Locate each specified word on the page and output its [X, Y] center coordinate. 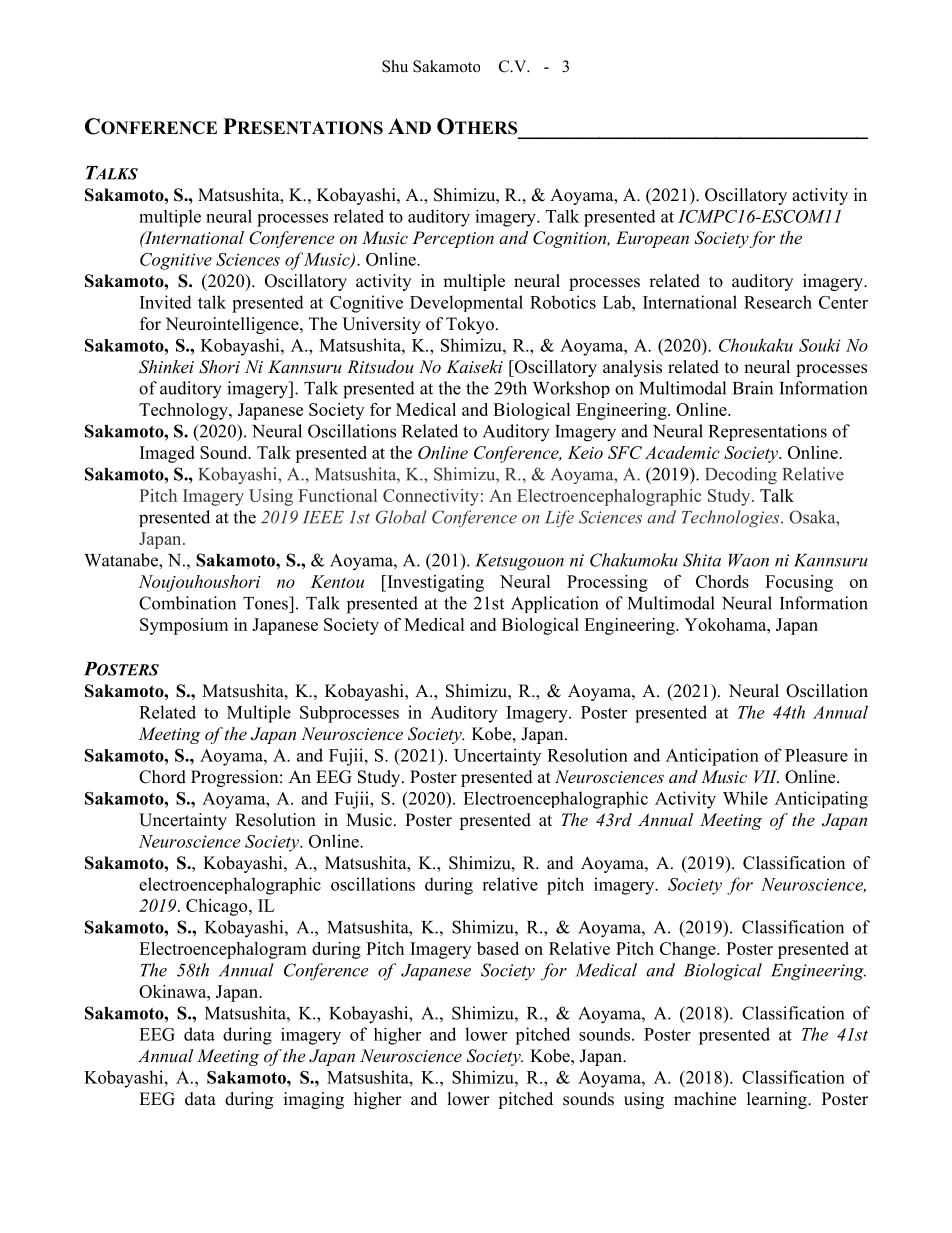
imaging [314, 1100]
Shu [395, 66]
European [652, 239]
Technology [184, 411]
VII [766, 776]
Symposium [184, 626]
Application [554, 604]
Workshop [571, 389]
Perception [453, 239]
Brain [753, 388]
